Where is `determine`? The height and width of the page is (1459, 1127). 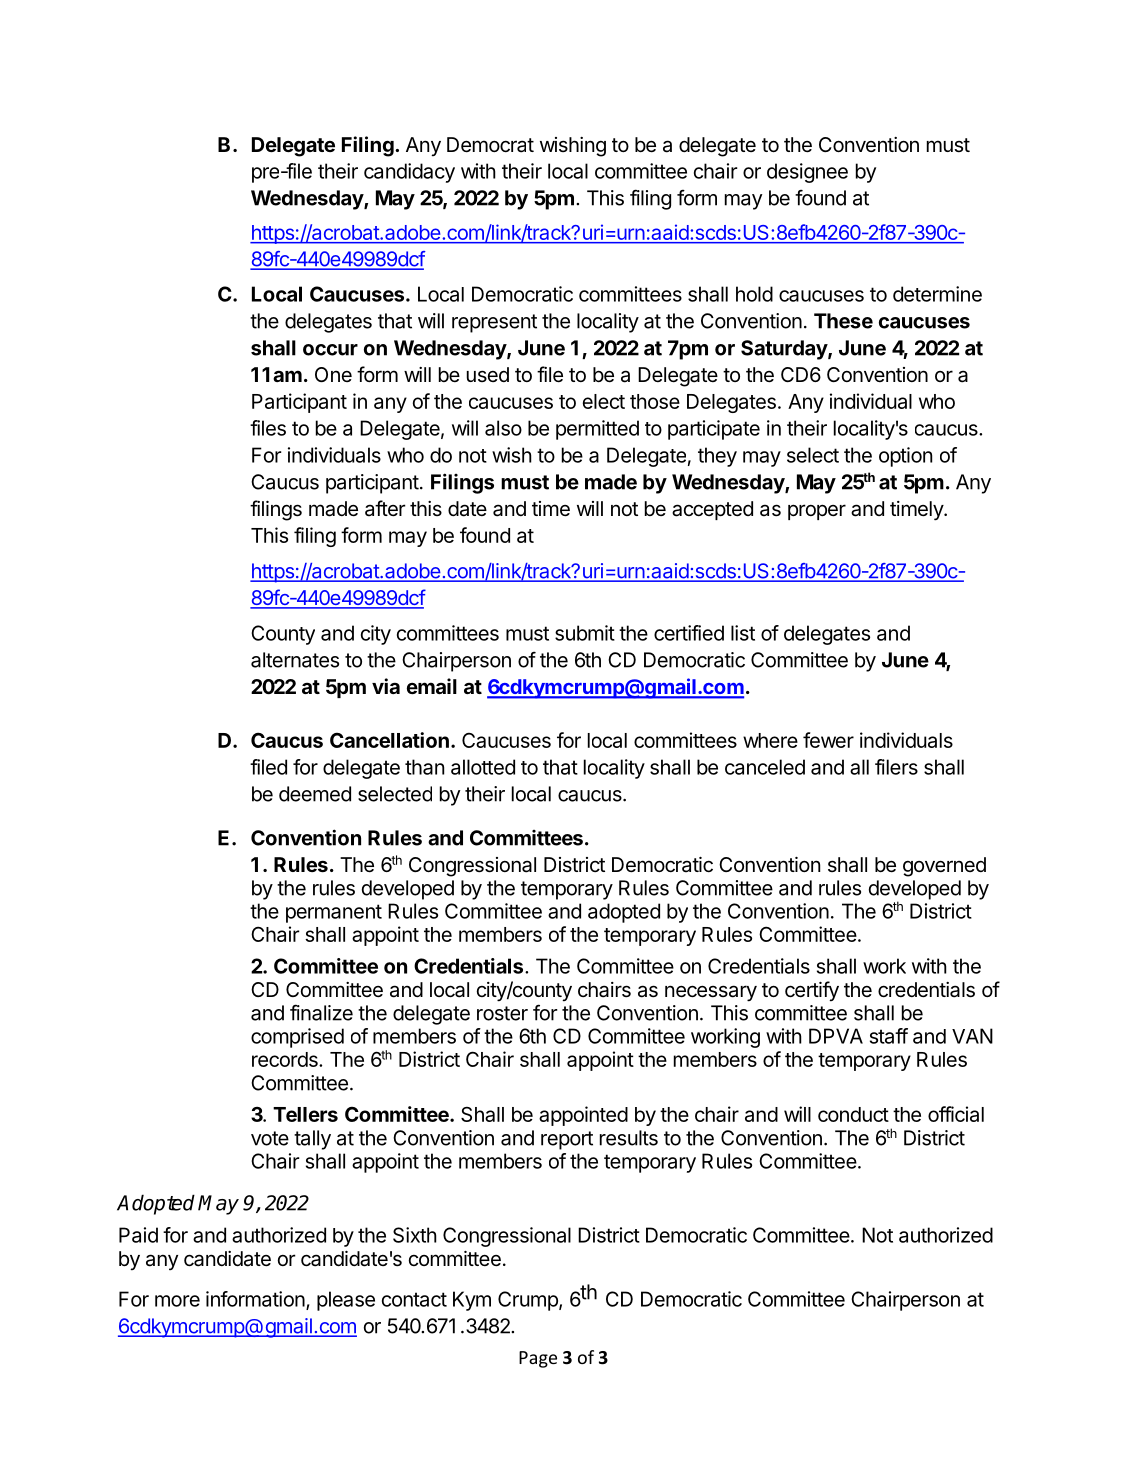
determine is located at coordinates (937, 294).
